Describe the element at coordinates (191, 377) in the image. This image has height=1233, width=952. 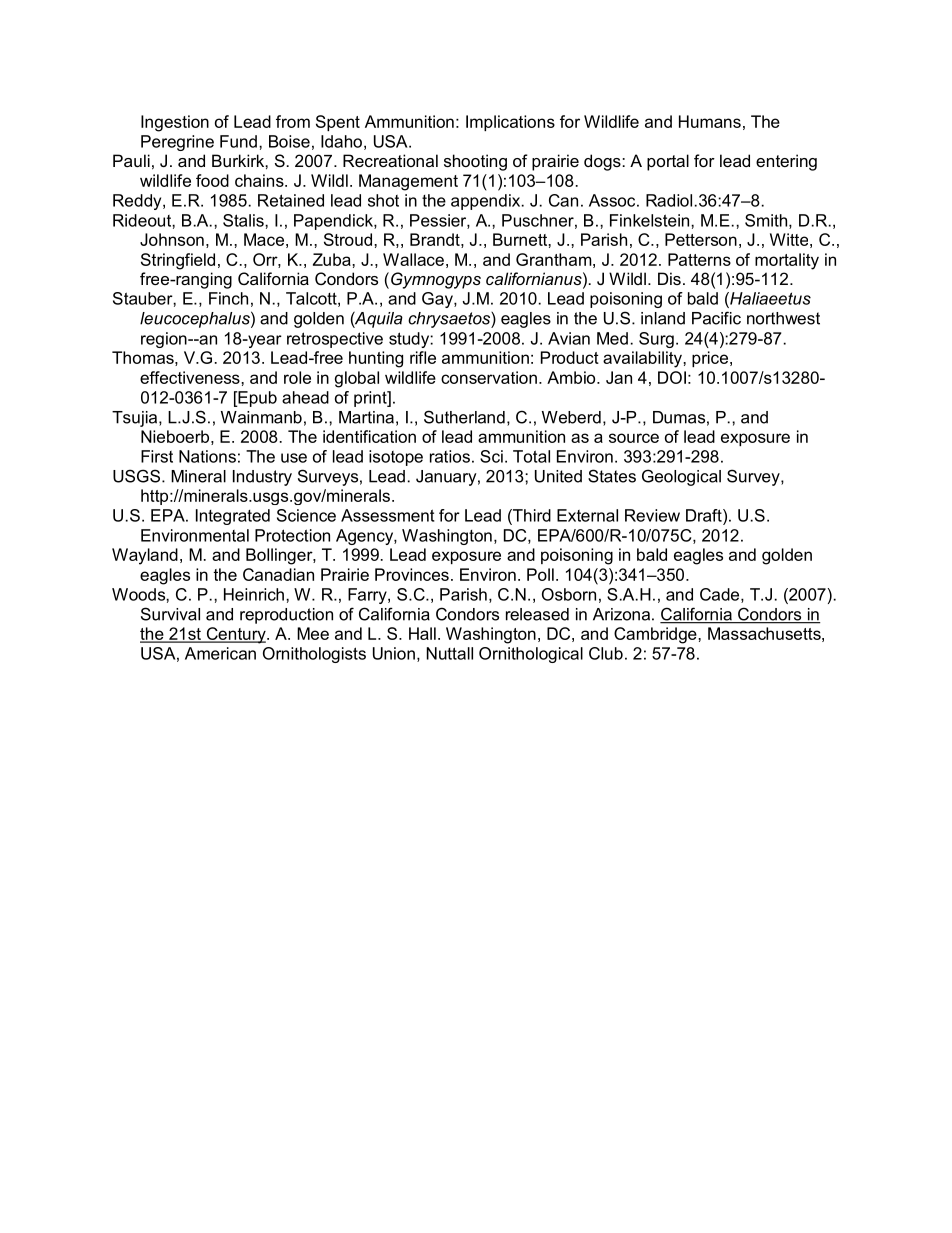
I see `effectiveness` at that location.
